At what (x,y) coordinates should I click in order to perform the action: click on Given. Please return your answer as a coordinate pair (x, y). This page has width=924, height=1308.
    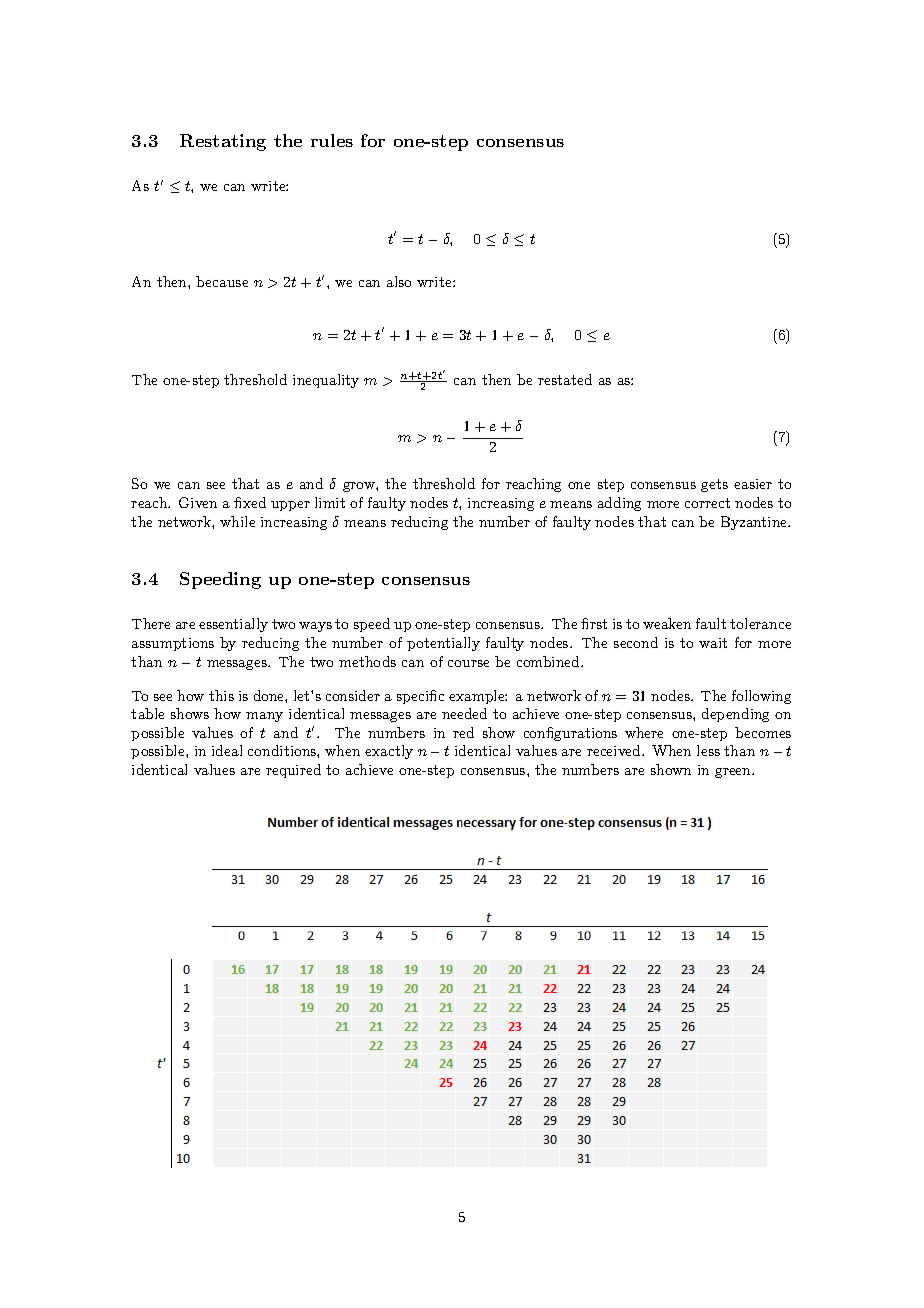
    Looking at the image, I should click on (198, 502).
